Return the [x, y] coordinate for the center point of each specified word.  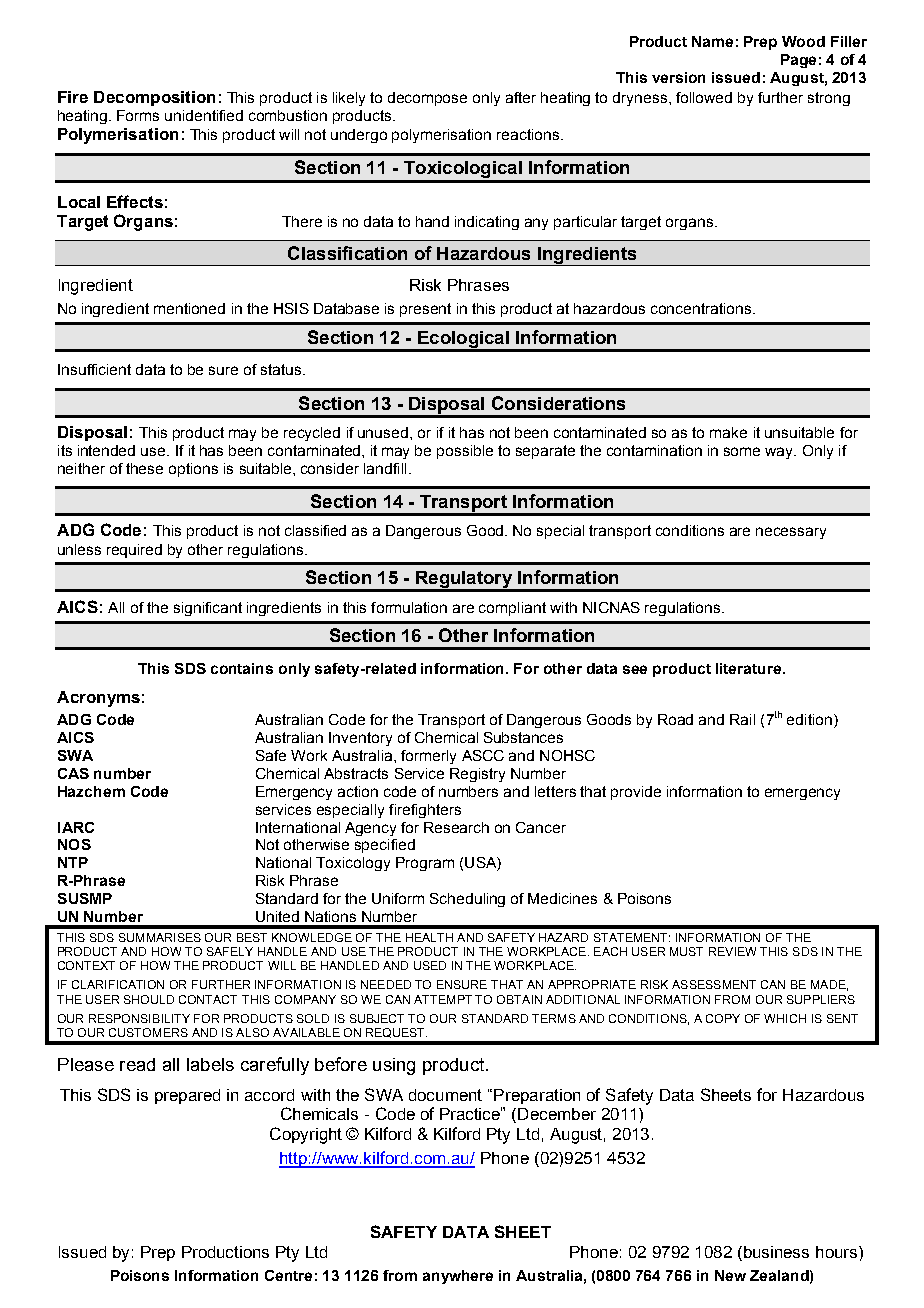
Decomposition [154, 98]
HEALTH [429, 937]
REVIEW [732, 951]
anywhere [458, 1277]
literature [750, 668]
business [776, 1252]
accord [269, 1095]
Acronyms [98, 699]
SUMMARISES [160, 937]
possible [465, 452]
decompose [427, 99]
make [728, 432]
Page [798, 61]
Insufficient [94, 369]
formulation [409, 607]
